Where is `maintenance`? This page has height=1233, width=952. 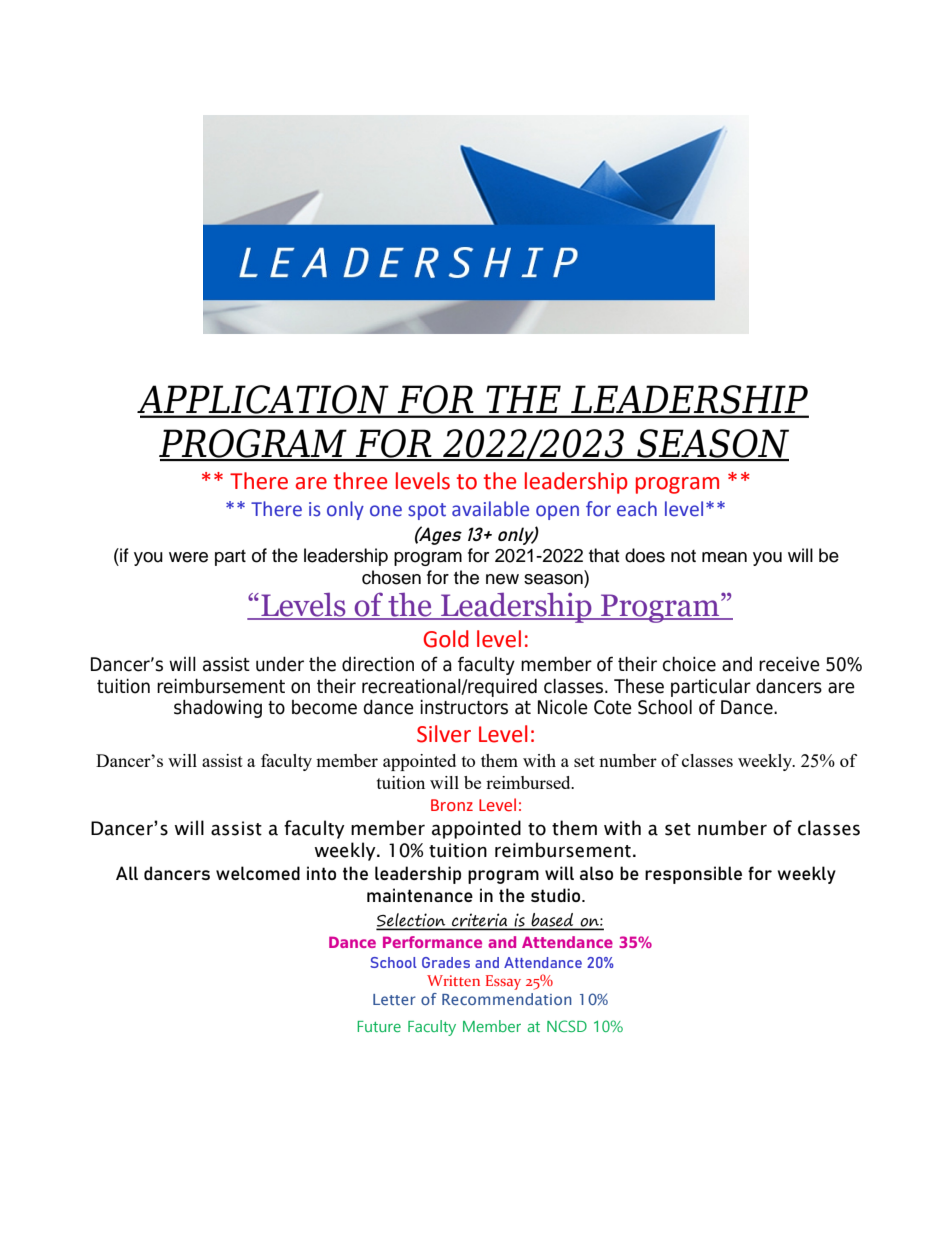
maintenance is located at coordinates (420, 895).
